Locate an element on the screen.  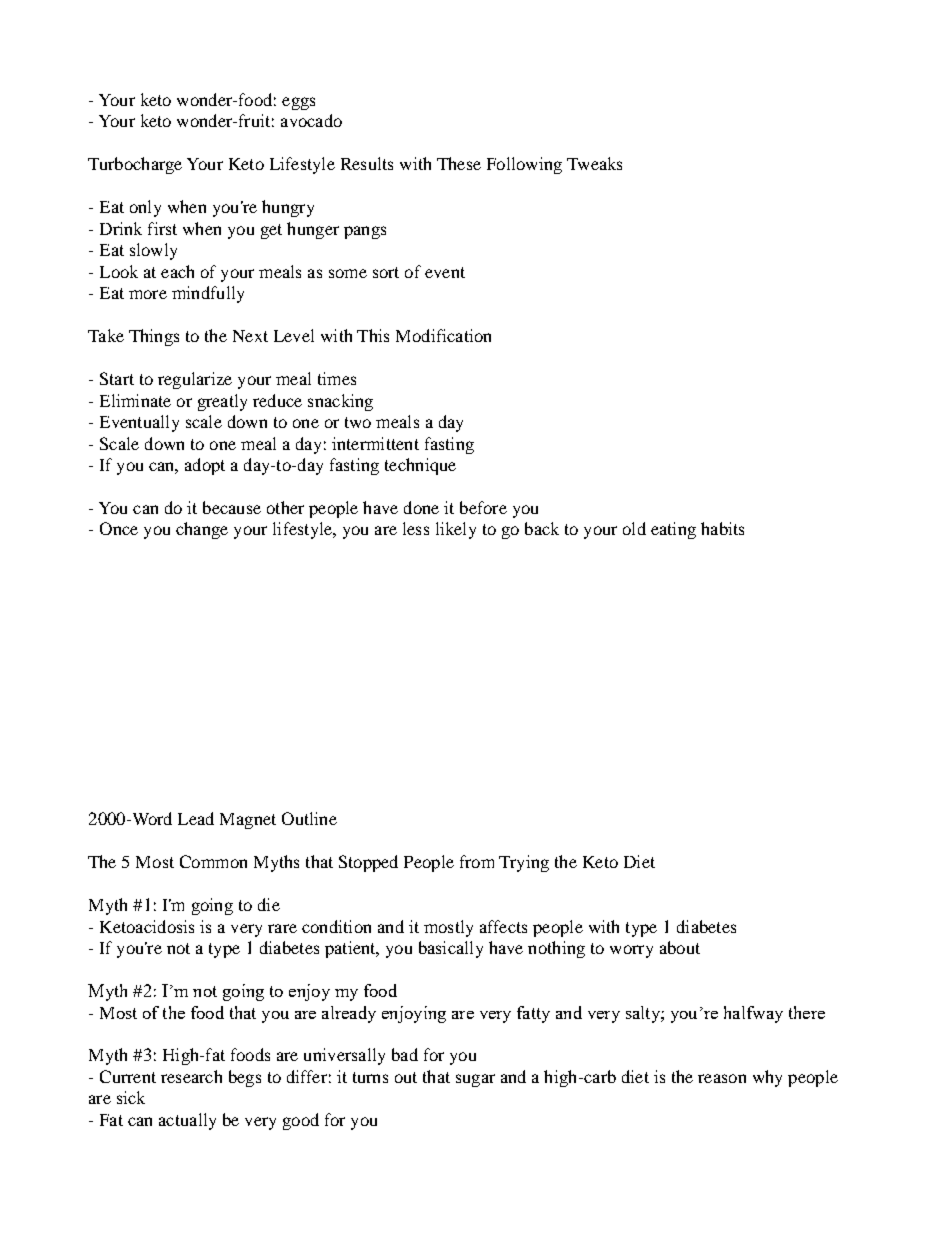
likely is located at coordinates (456, 530).
